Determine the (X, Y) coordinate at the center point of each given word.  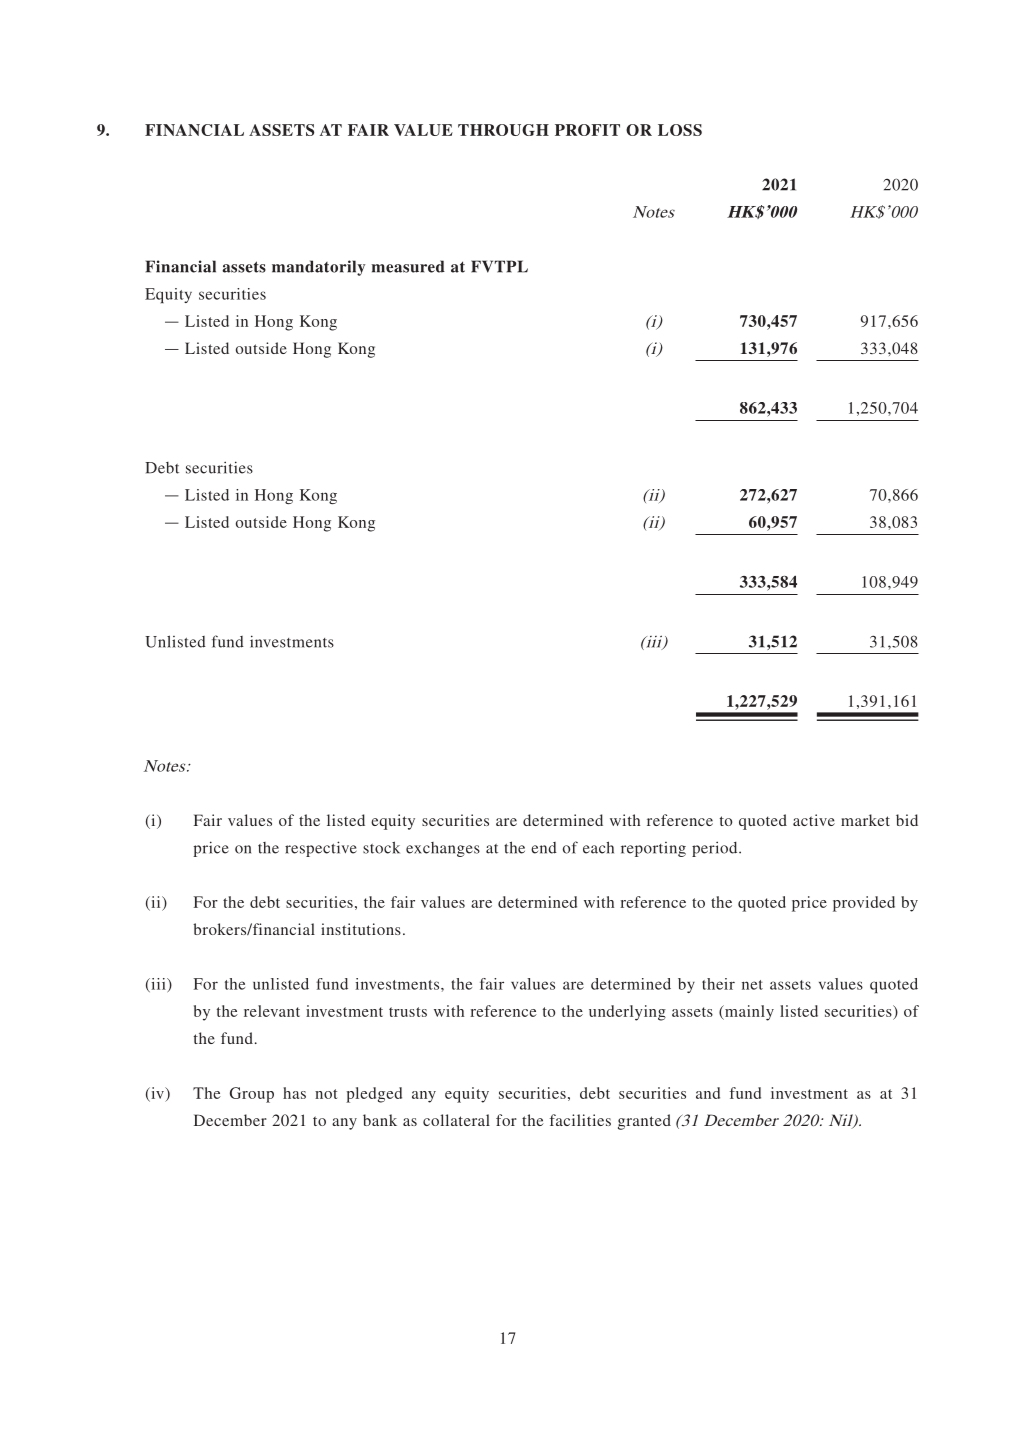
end (544, 848)
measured (408, 266)
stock (381, 847)
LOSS (680, 130)
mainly (748, 1013)
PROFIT (587, 130)
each (598, 847)
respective (321, 849)
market (865, 820)
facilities (580, 1120)
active (814, 820)
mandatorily (318, 268)
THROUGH (503, 130)
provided (864, 904)
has (294, 1093)
